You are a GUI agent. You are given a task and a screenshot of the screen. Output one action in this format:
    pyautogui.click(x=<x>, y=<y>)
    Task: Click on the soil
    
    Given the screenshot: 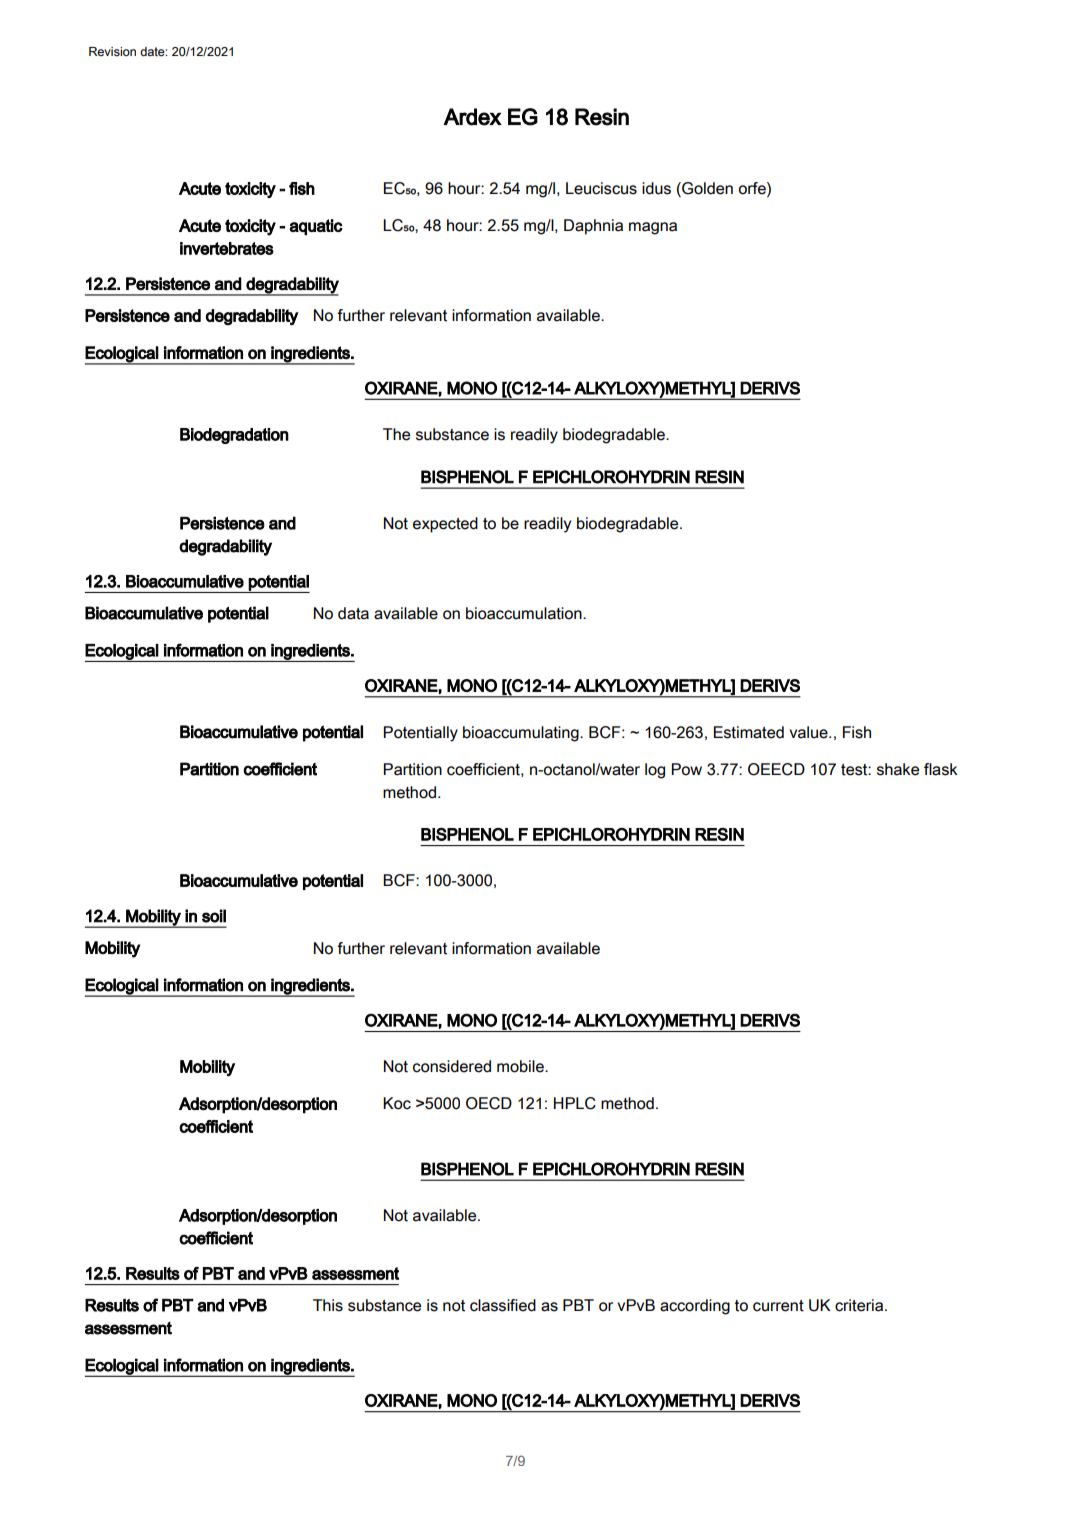 What is the action you would take?
    pyautogui.click(x=214, y=916)
